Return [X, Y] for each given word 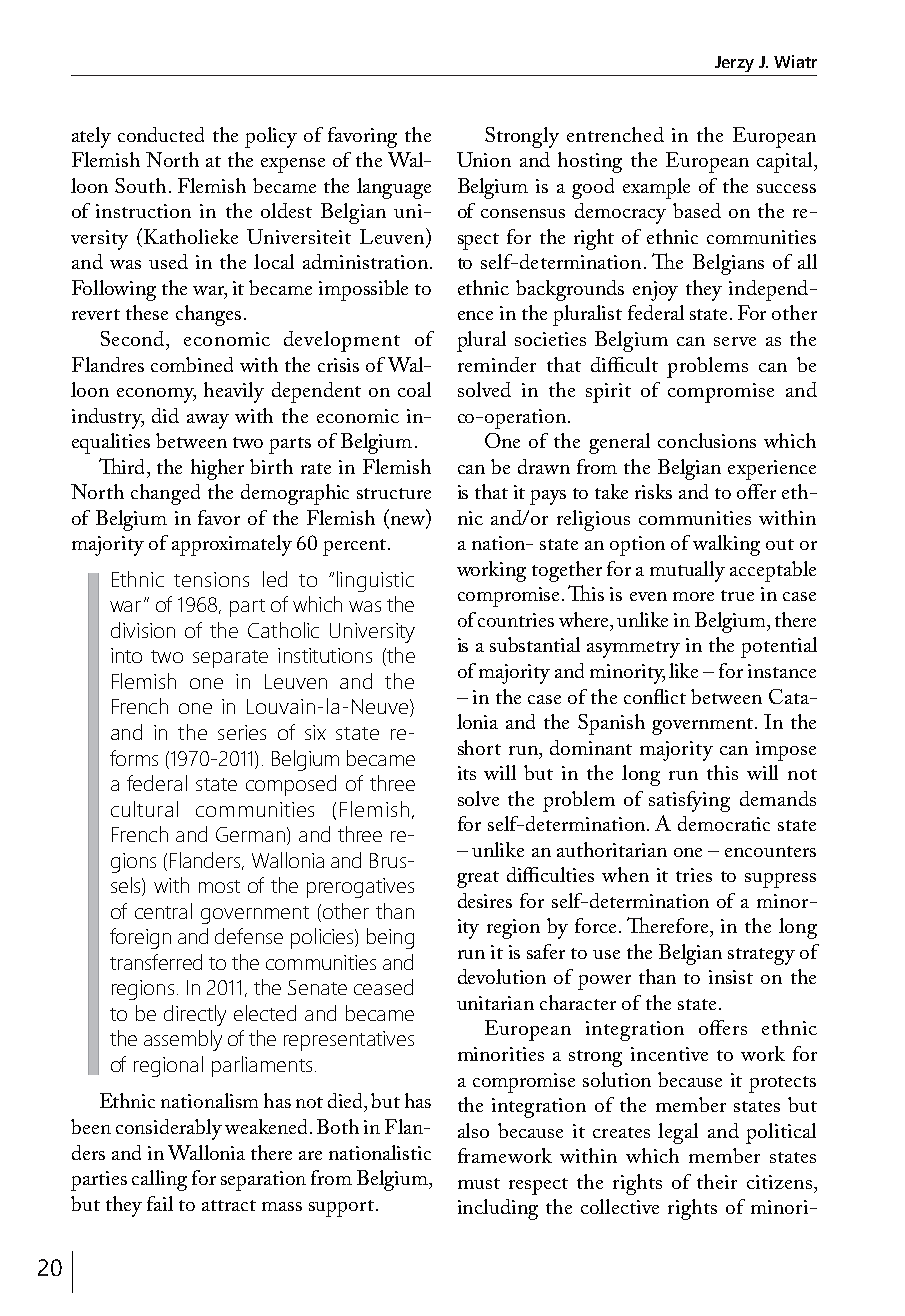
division [143, 630]
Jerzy [734, 64]
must [479, 1183]
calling [159, 1180]
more [693, 596]
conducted [161, 134]
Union [484, 159]
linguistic [375, 581]
